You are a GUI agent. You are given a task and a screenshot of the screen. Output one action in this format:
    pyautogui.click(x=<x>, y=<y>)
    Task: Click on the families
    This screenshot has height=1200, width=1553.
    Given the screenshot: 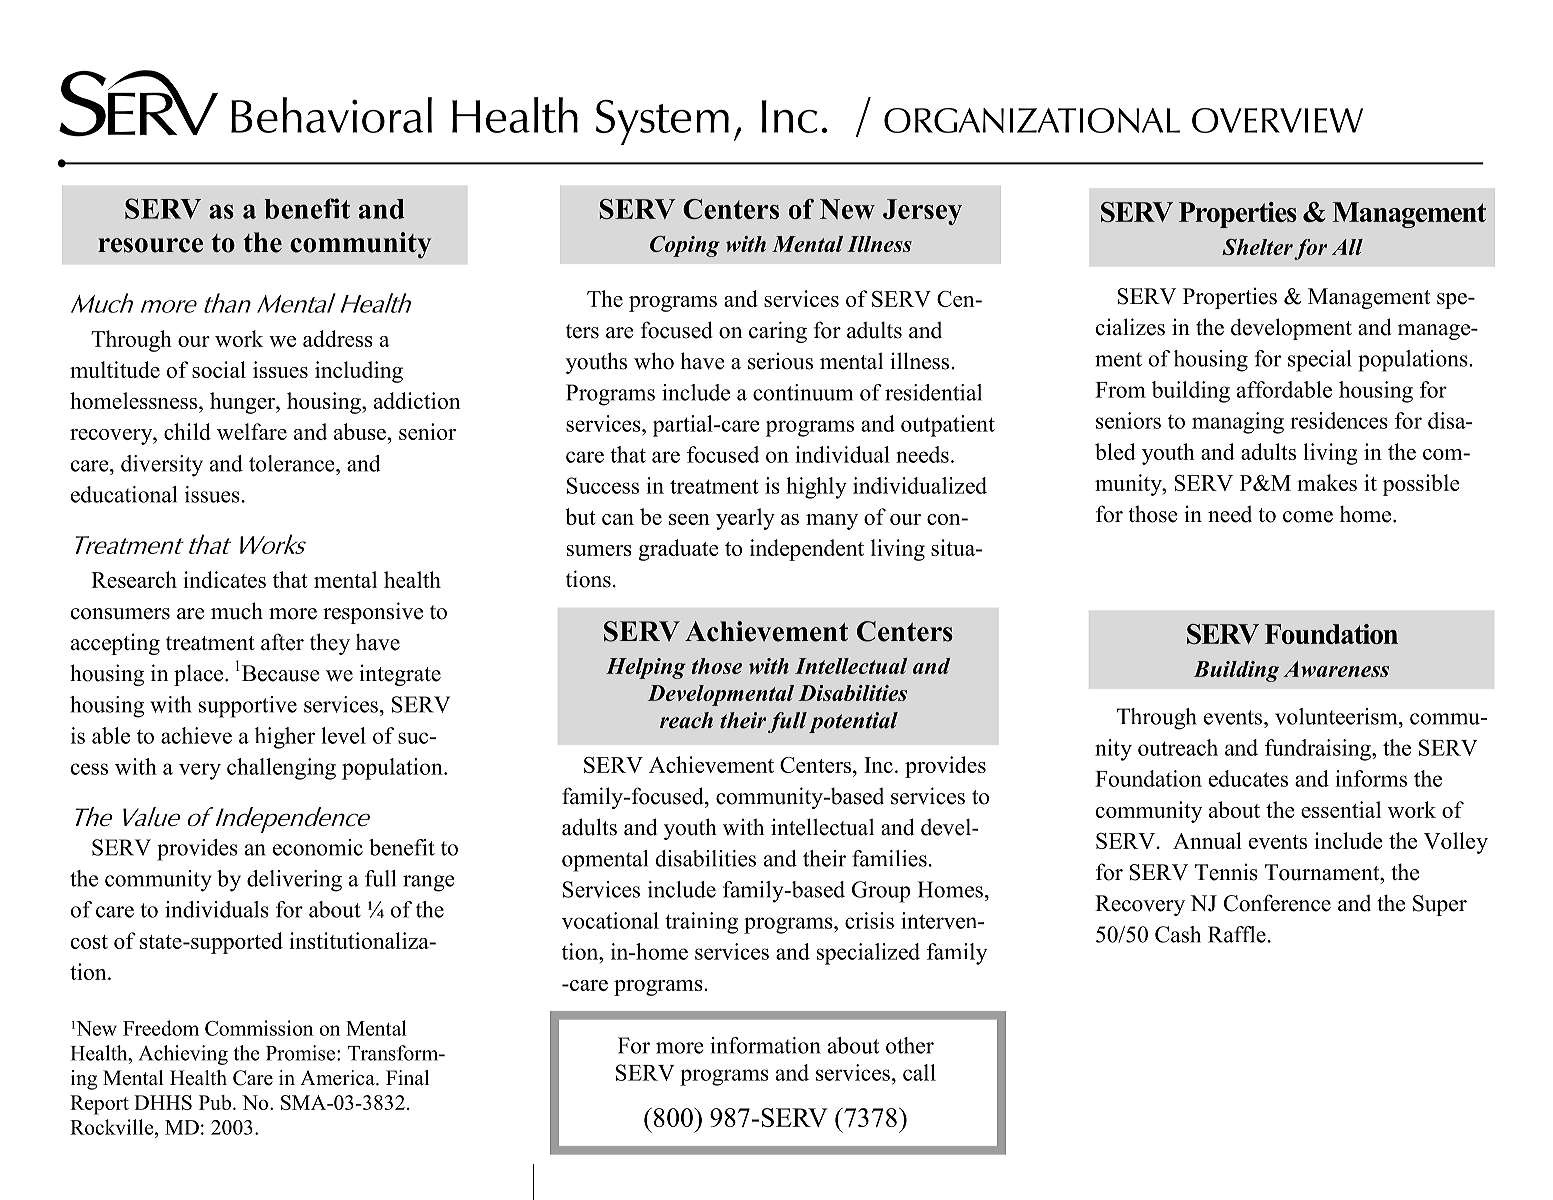 What is the action you would take?
    pyautogui.click(x=889, y=858)
